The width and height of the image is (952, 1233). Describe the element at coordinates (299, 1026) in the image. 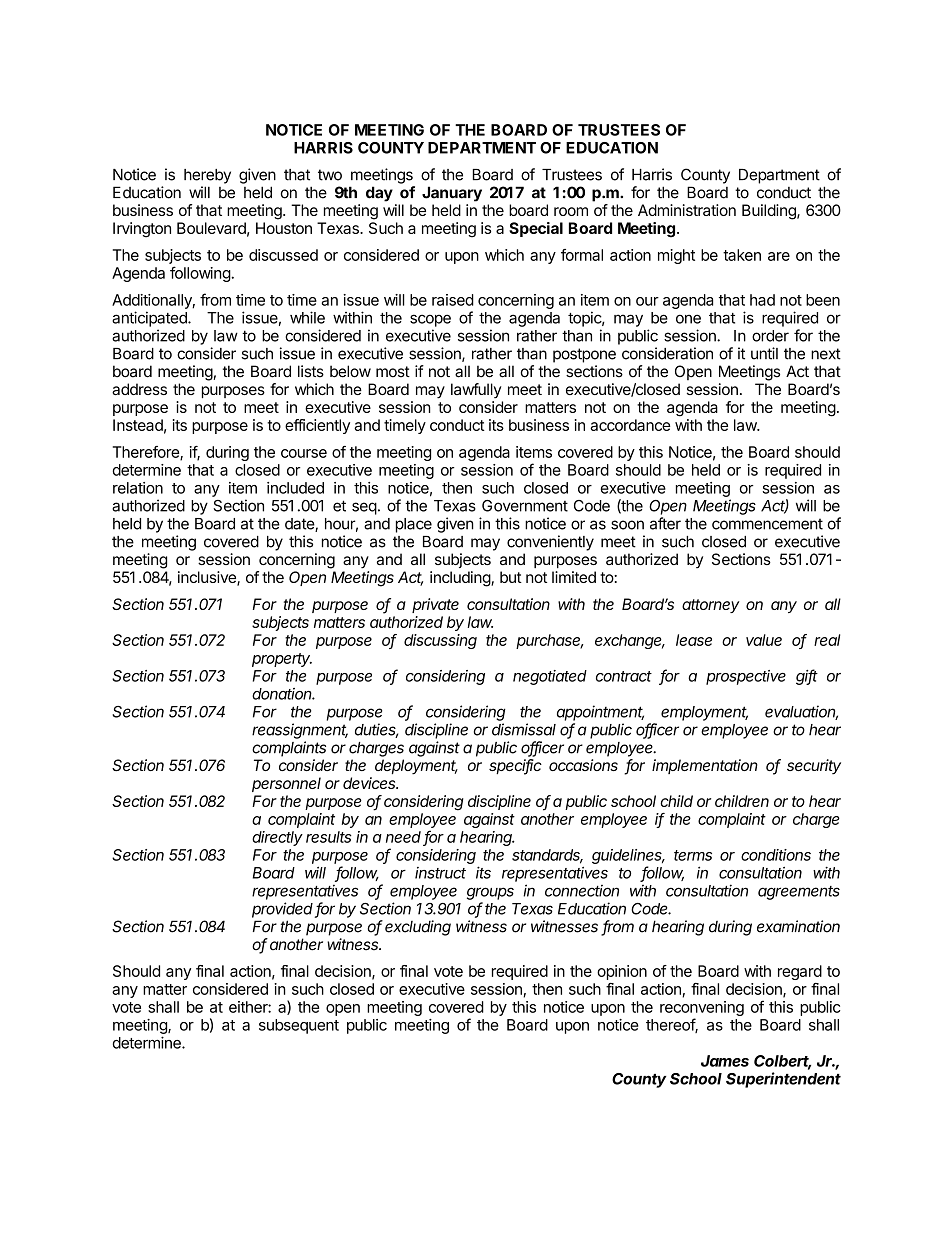

I see `subsequent` at that location.
